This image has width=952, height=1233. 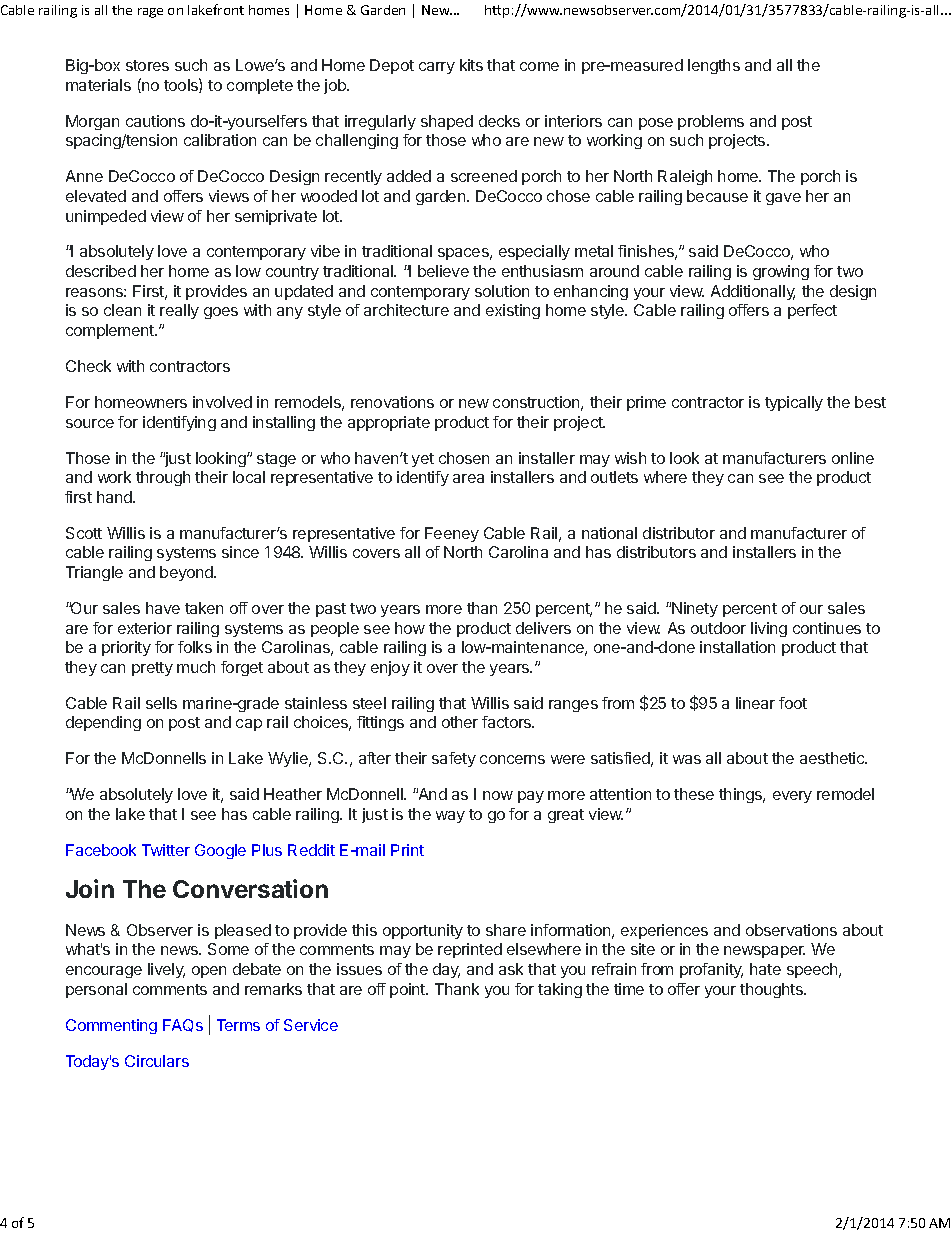 I want to click on delivers, so click(x=543, y=628).
